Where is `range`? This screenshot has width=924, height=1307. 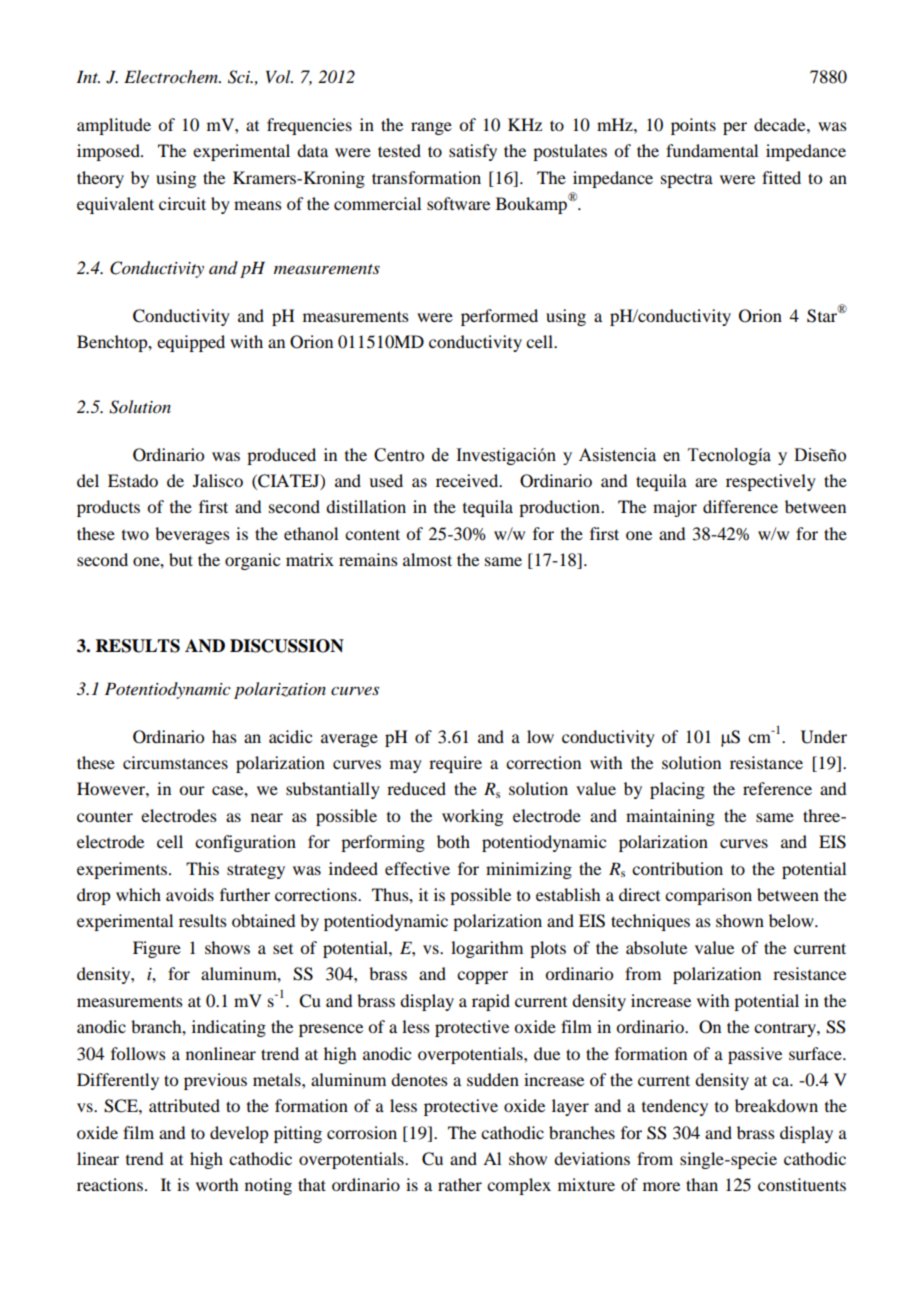
range is located at coordinates (431, 128).
